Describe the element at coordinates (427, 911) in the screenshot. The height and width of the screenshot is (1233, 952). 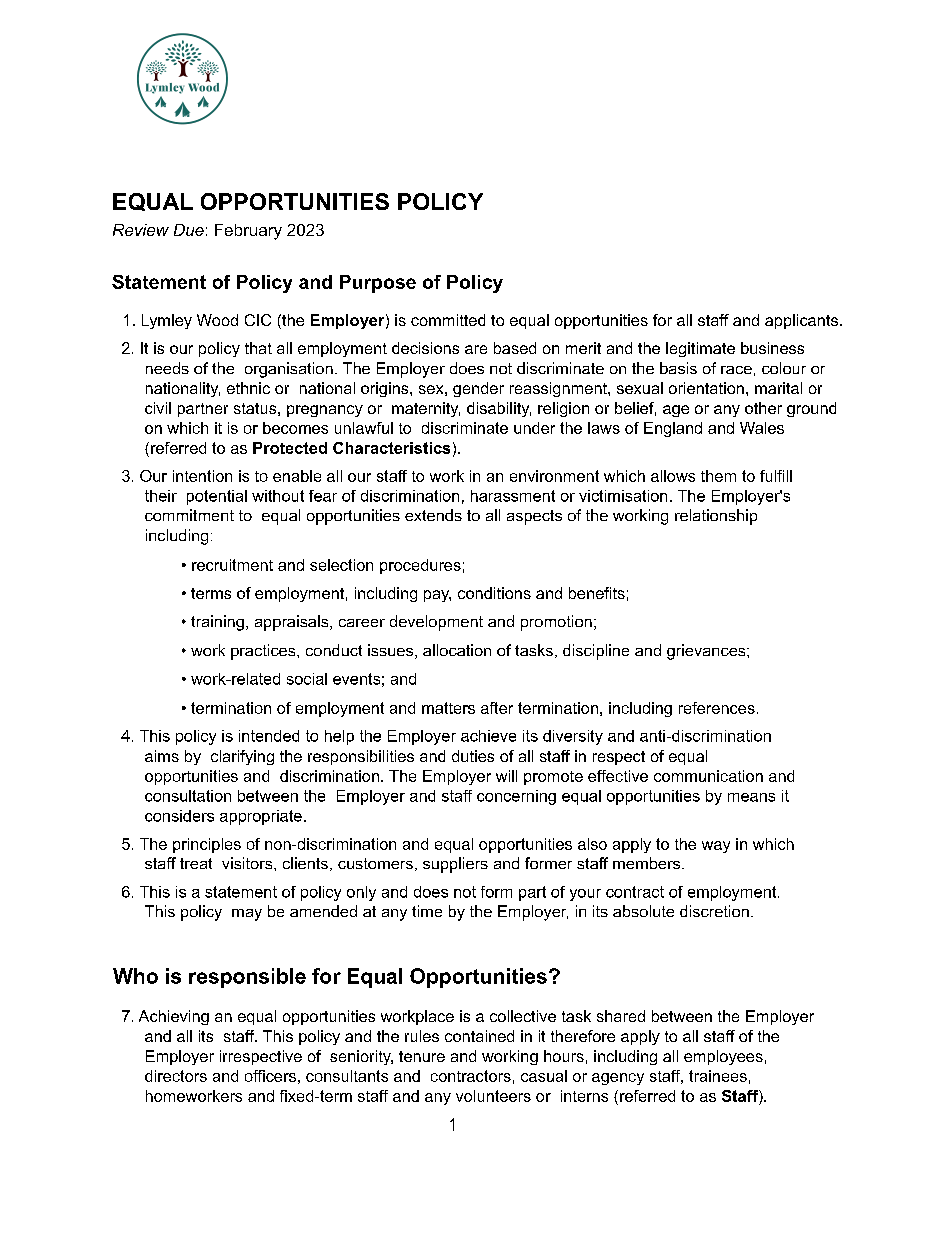
I see `time` at that location.
